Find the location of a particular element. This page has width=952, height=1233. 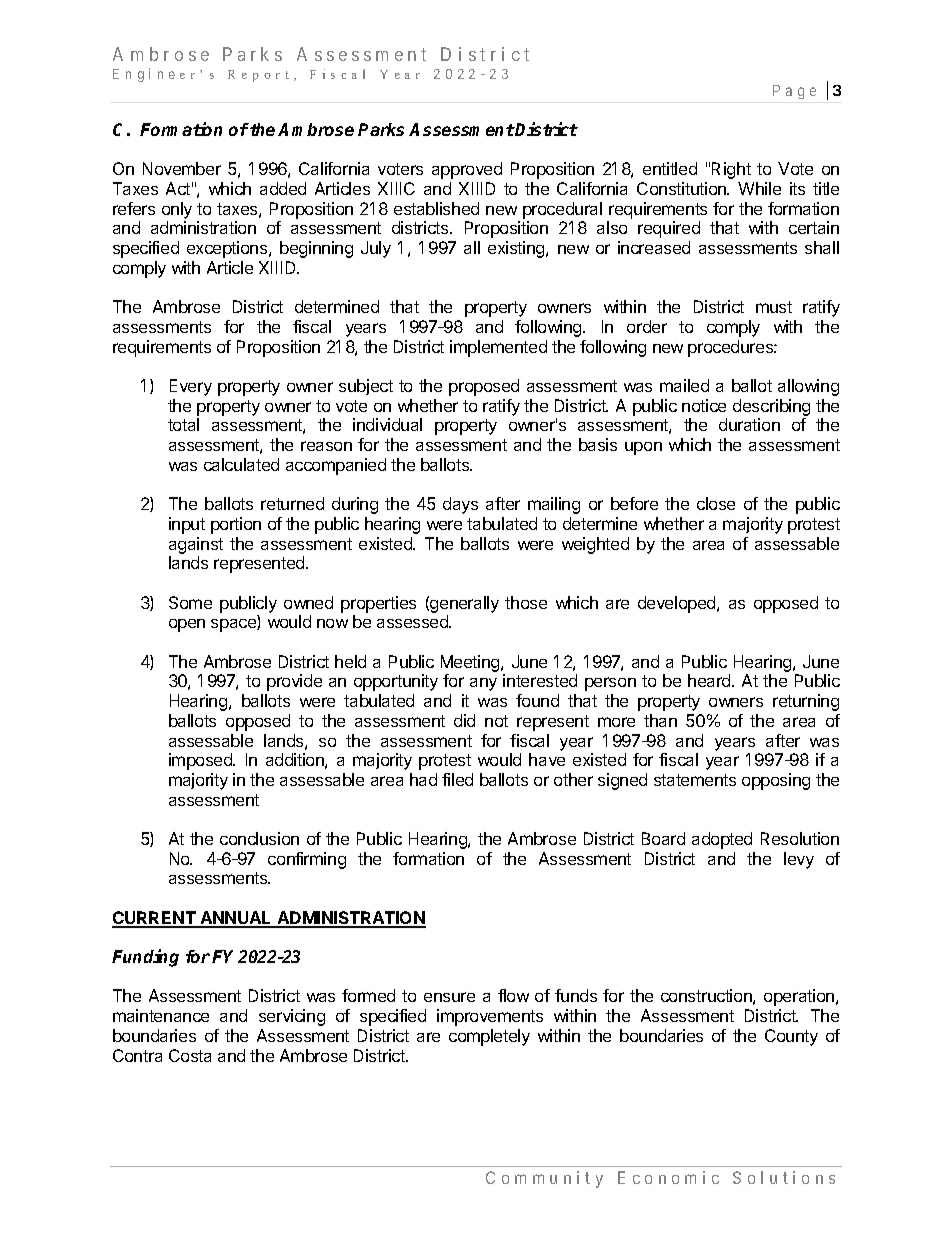

developed is located at coordinates (678, 604).
